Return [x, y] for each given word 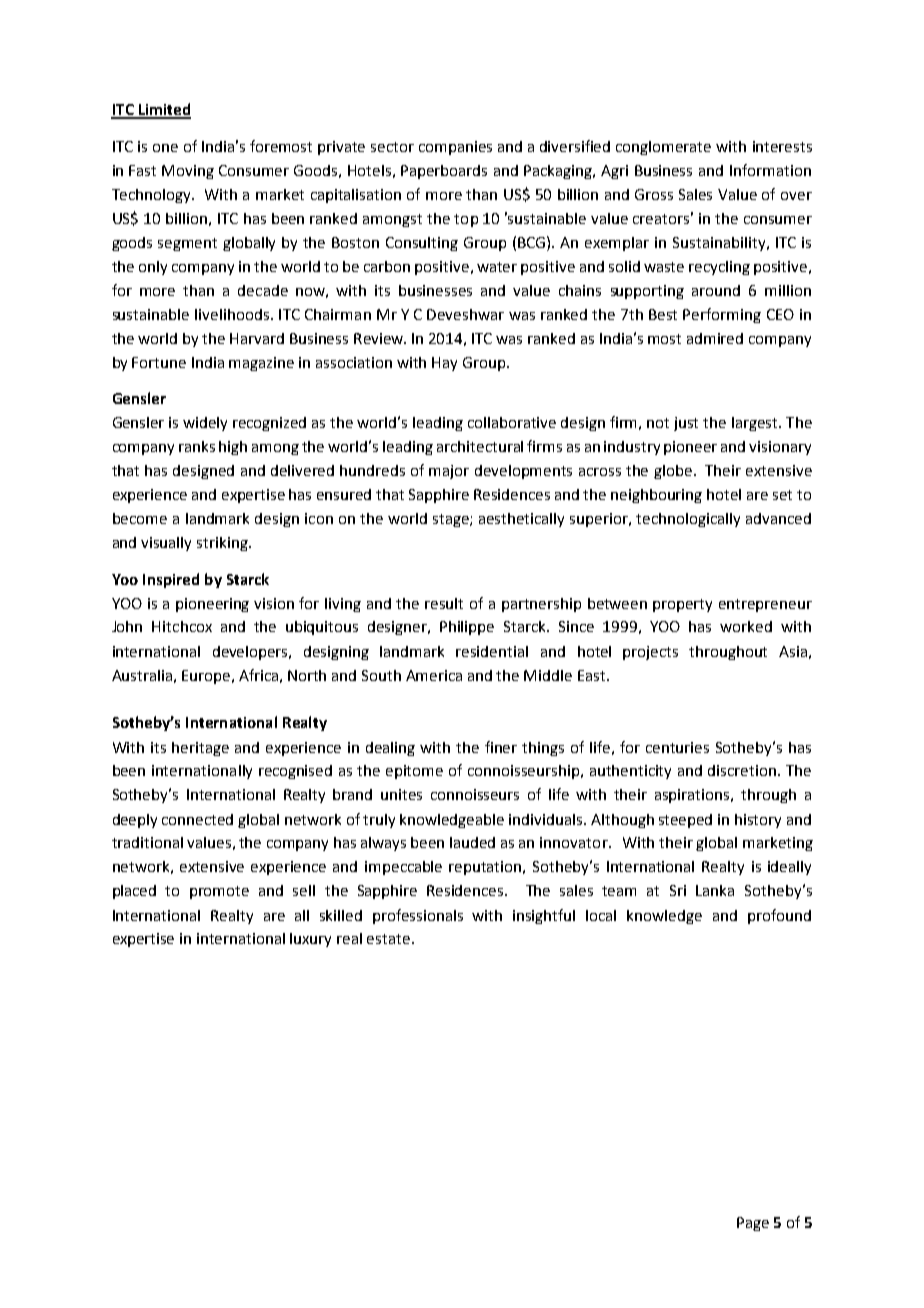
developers [252, 653]
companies [455, 148]
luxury [310, 940]
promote [219, 892]
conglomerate [663, 148]
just [686, 424]
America [434, 675]
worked [746, 626]
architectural [480, 446]
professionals [418, 916]
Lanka [715, 890]
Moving [188, 172]
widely [205, 424]
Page [753, 1224]
